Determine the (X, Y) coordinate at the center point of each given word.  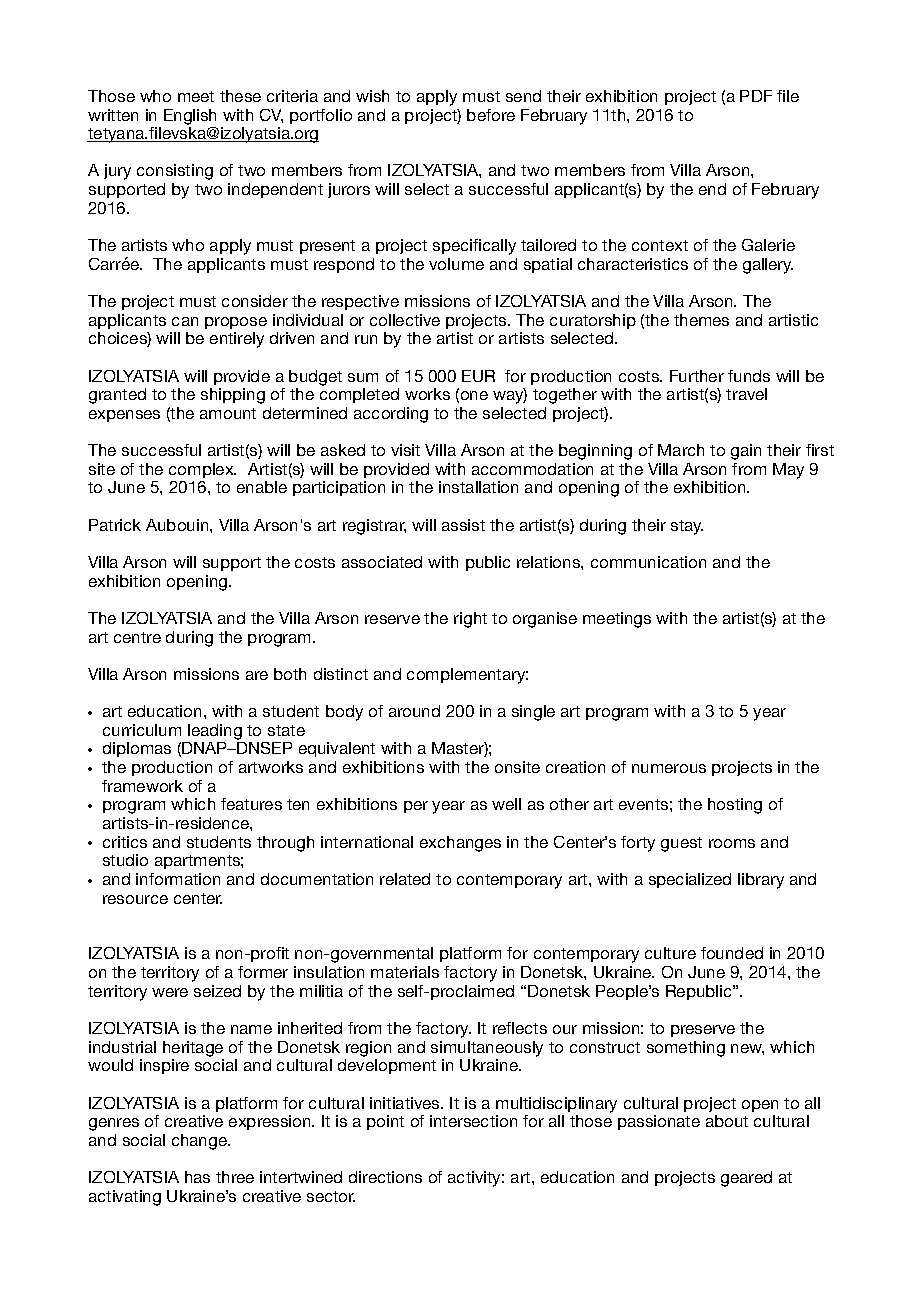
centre (137, 637)
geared (746, 1179)
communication (648, 562)
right (470, 620)
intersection (473, 1121)
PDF (756, 96)
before (491, 115)
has (197, 1177)
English (190, 117)
